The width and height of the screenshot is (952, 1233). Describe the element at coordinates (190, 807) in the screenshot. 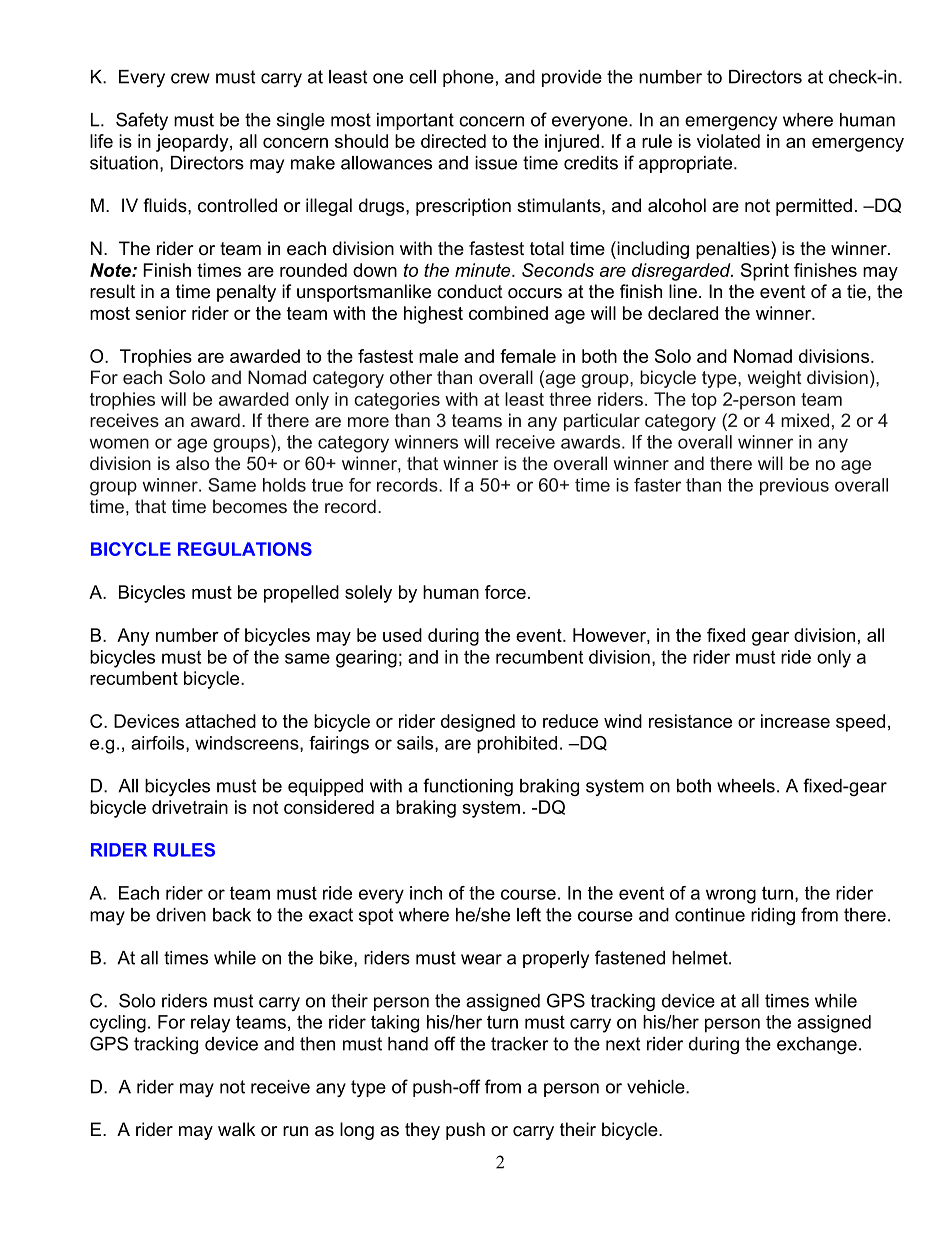

I see `drivetrain` at that location.
